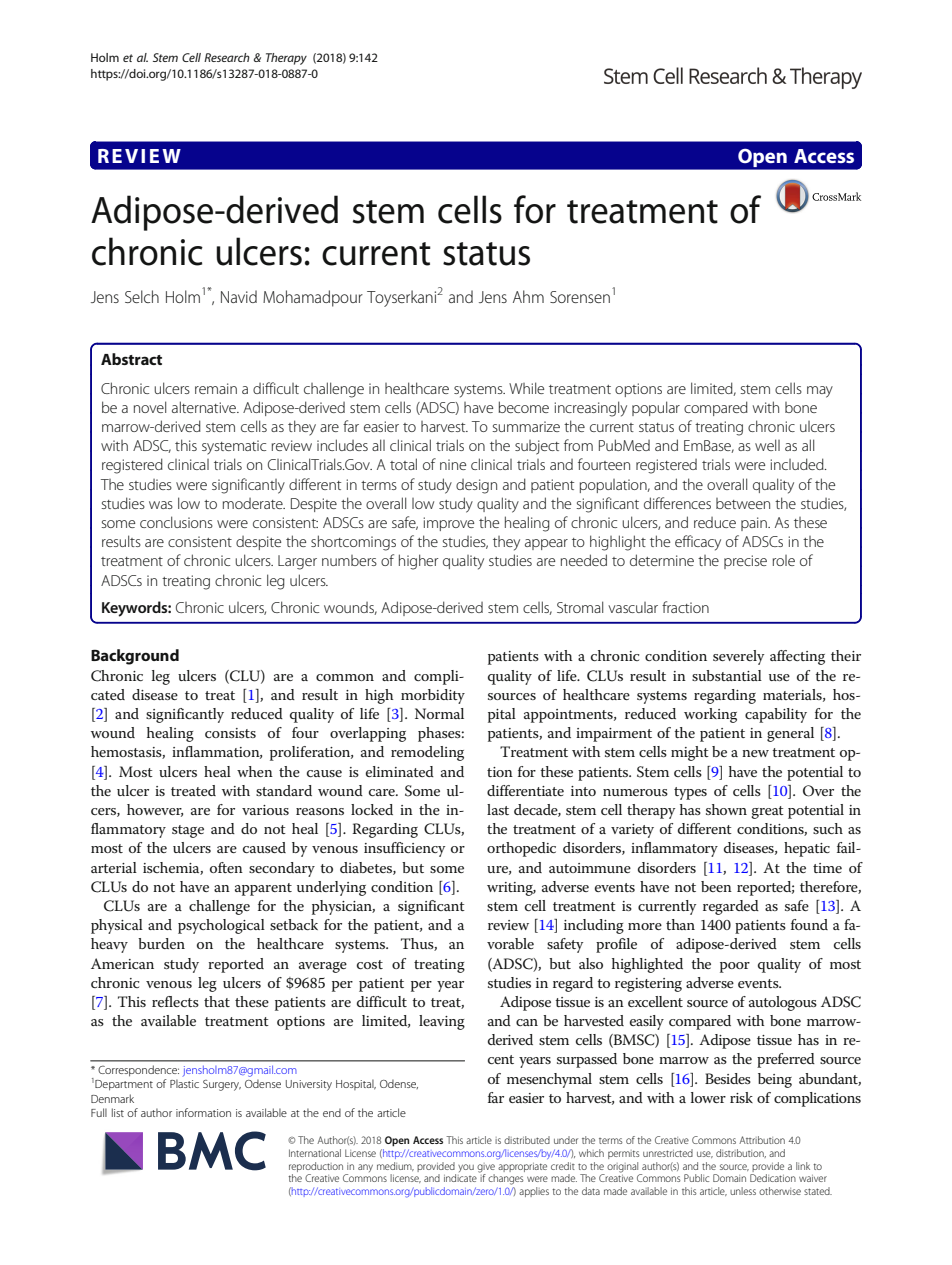 This document has height=1265, width=952. Describe the element at coordinates (820, 392) in the document. I see `may` at that location.
